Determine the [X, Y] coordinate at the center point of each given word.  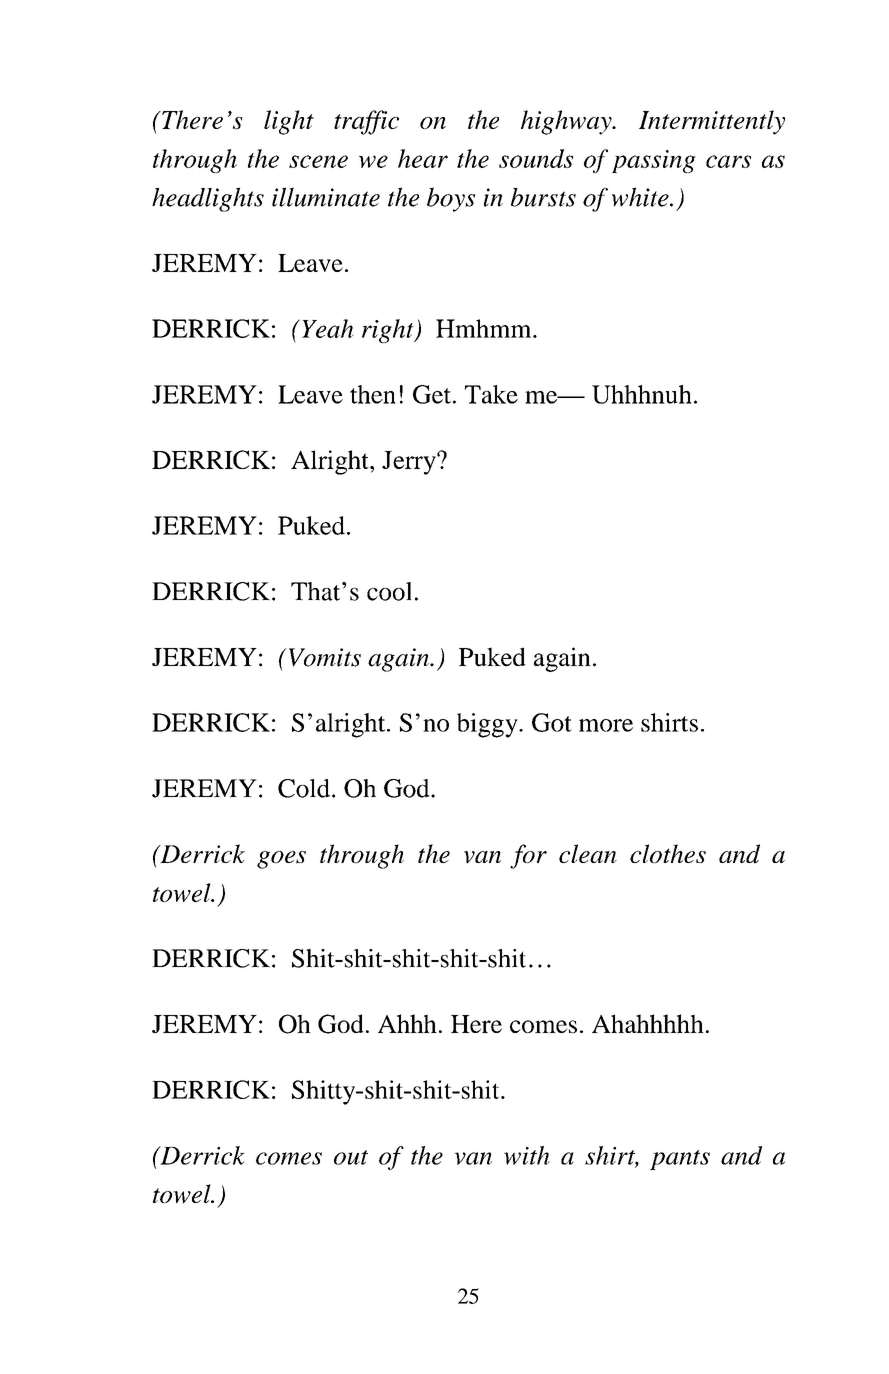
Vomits [323, 657]
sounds [536, 158]
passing [654, 161]
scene [318, 161]
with [527, 1155]
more [606, 725]
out [351, 1157]
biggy [488, 725]
